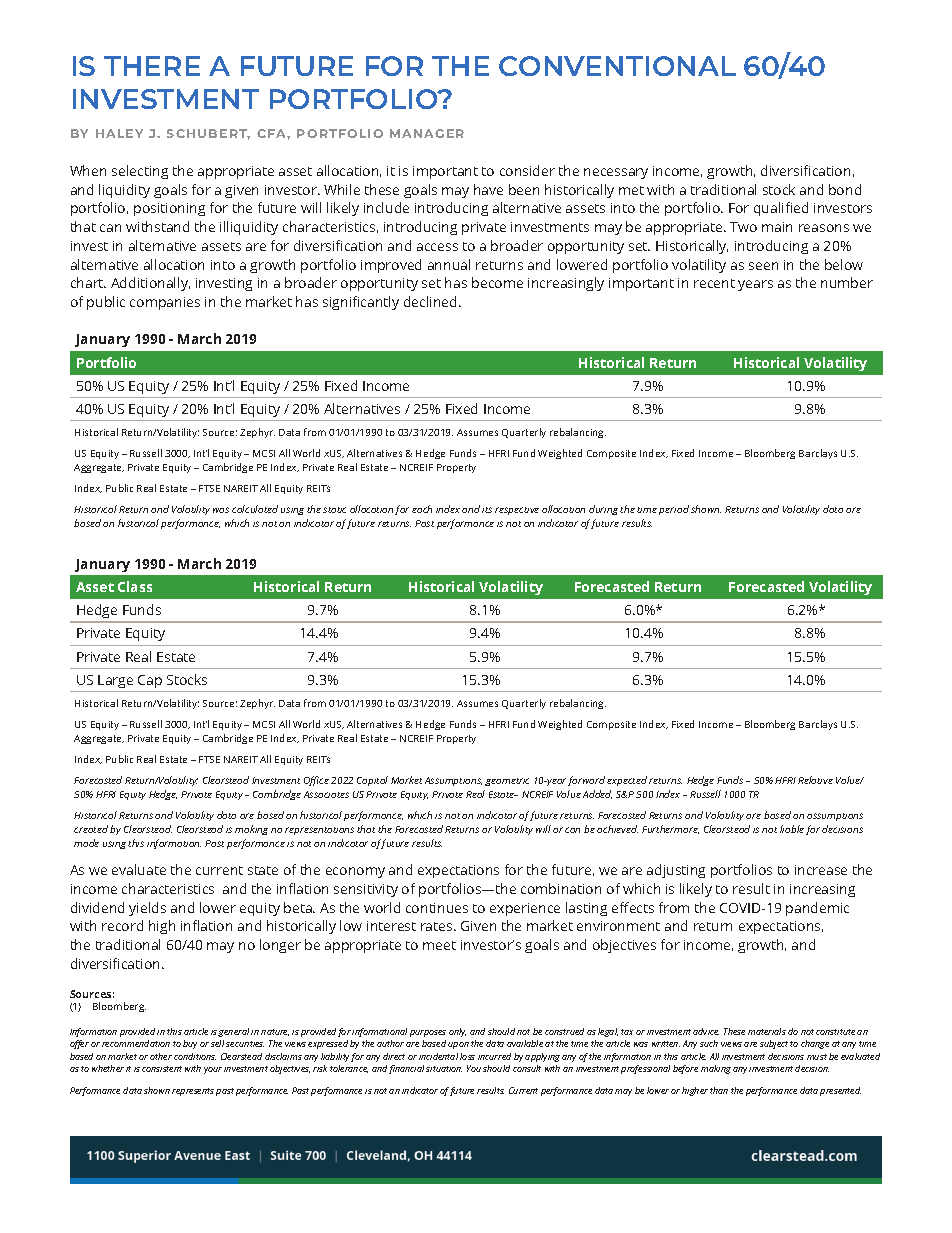 The image size is (952, 1233). What do you see at coordinates (527, 170) in the document?
I see `consider` at bounding box center [527, 170].
